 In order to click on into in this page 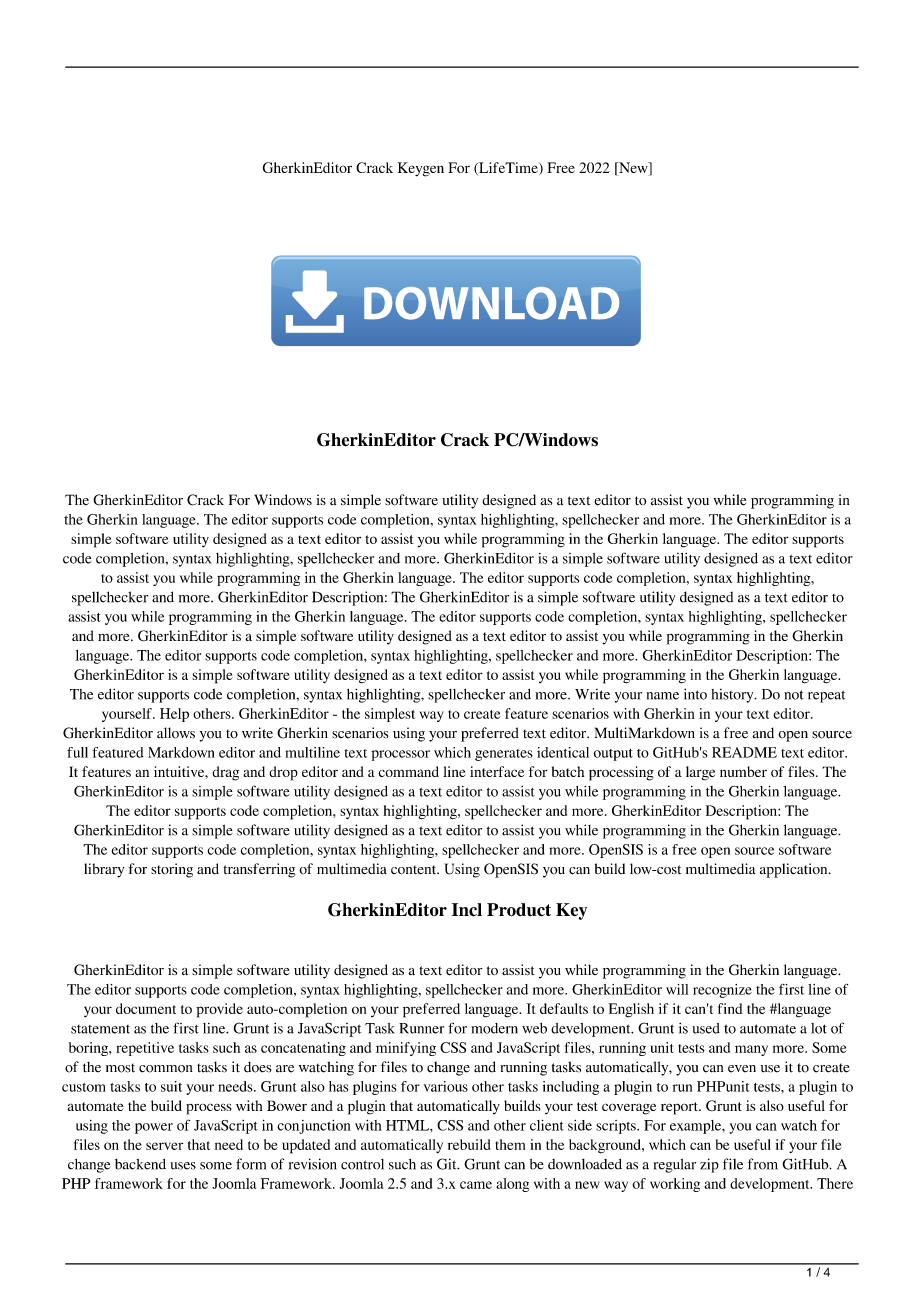, I will do `click(695, 694)`.
